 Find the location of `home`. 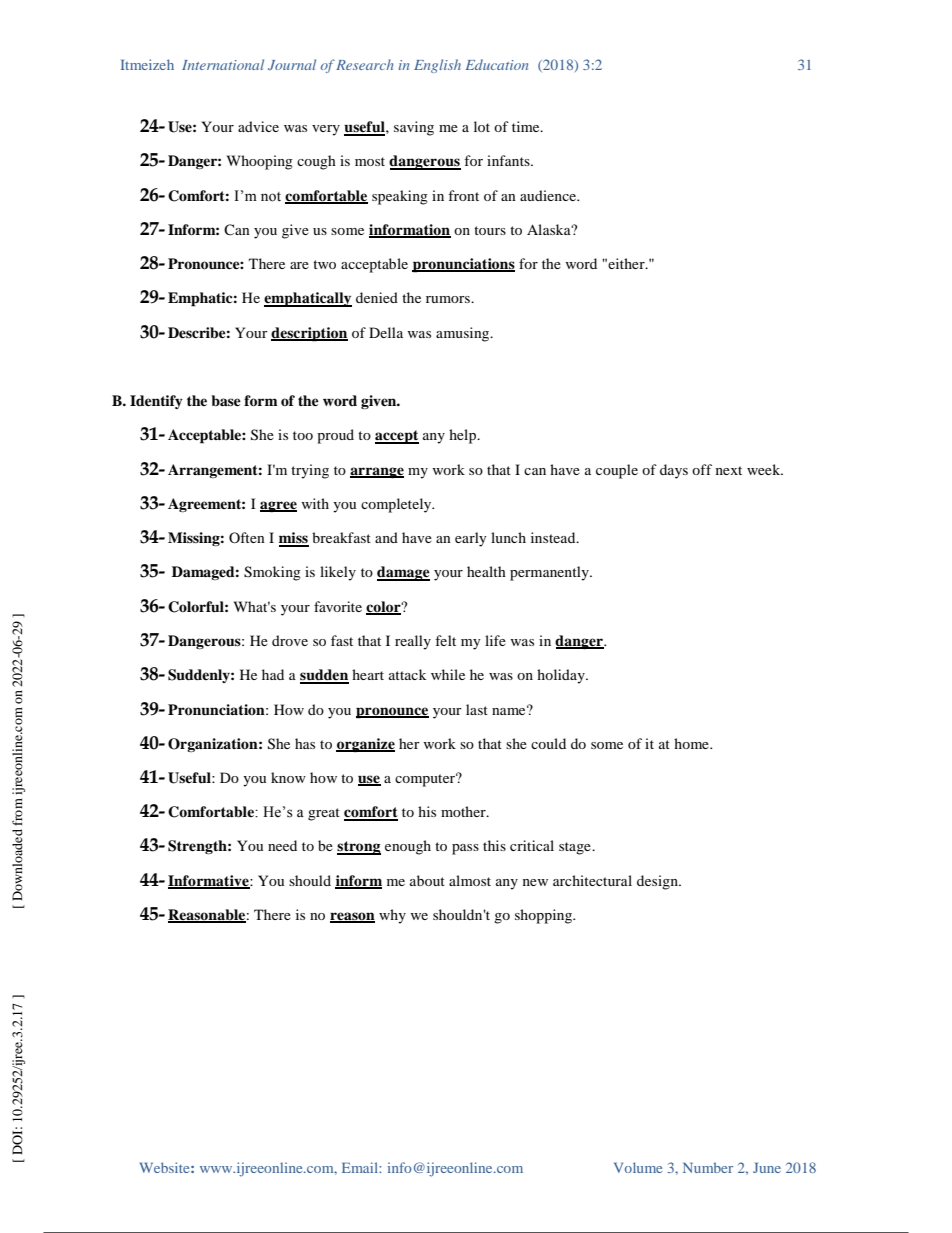

home is located at coordinates (692, 743).
